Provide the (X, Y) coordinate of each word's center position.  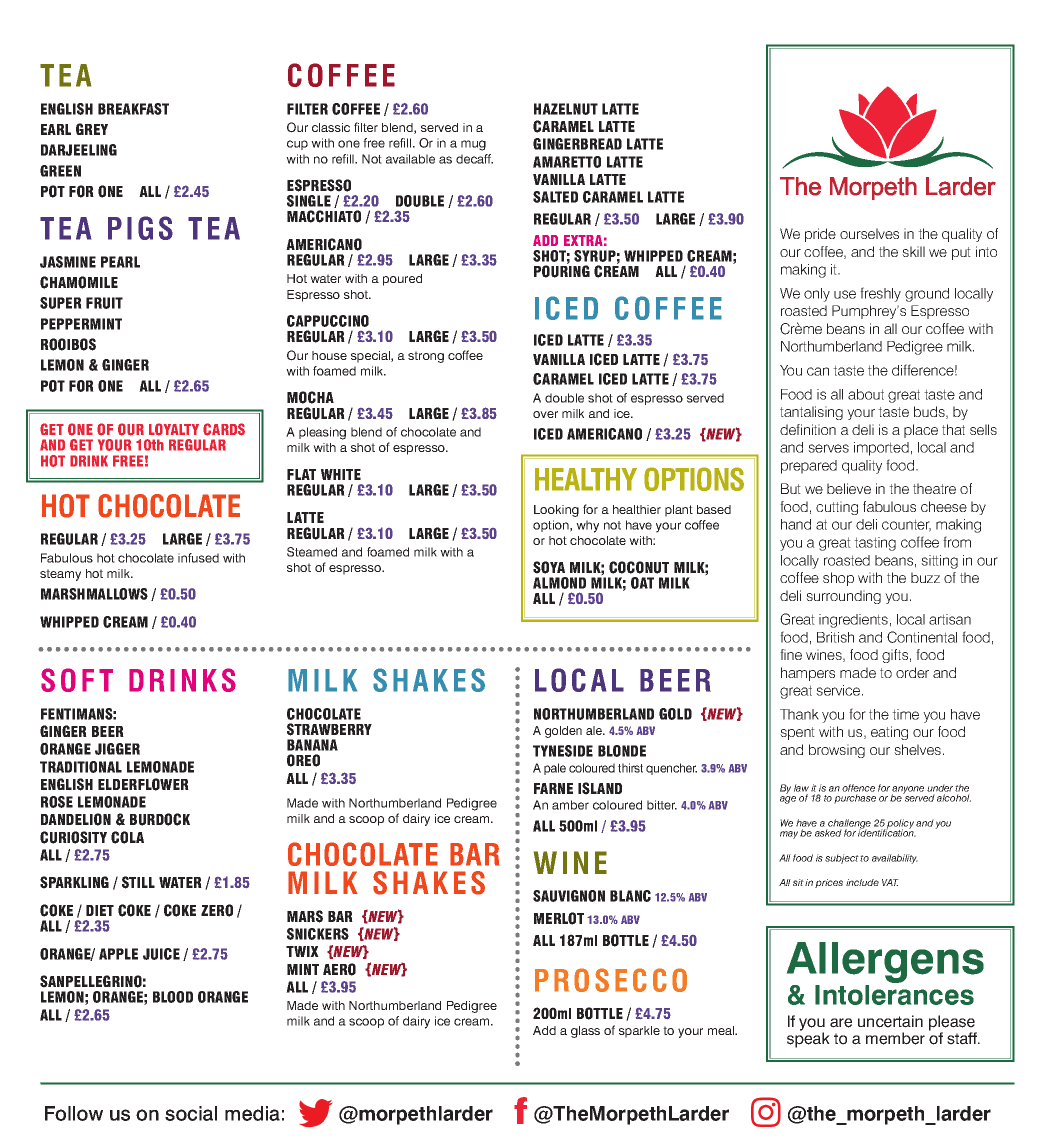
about (866, 394)
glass (585, 1032)
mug (473, 145)
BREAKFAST (133, 109)
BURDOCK (160, 819)
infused (198, 558)
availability (895, 859)
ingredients (853, 621)
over (545, 414)
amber (570, 805)
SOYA (549, 567)
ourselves (869, 233)
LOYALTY (174, 429)
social (191, 1113)
